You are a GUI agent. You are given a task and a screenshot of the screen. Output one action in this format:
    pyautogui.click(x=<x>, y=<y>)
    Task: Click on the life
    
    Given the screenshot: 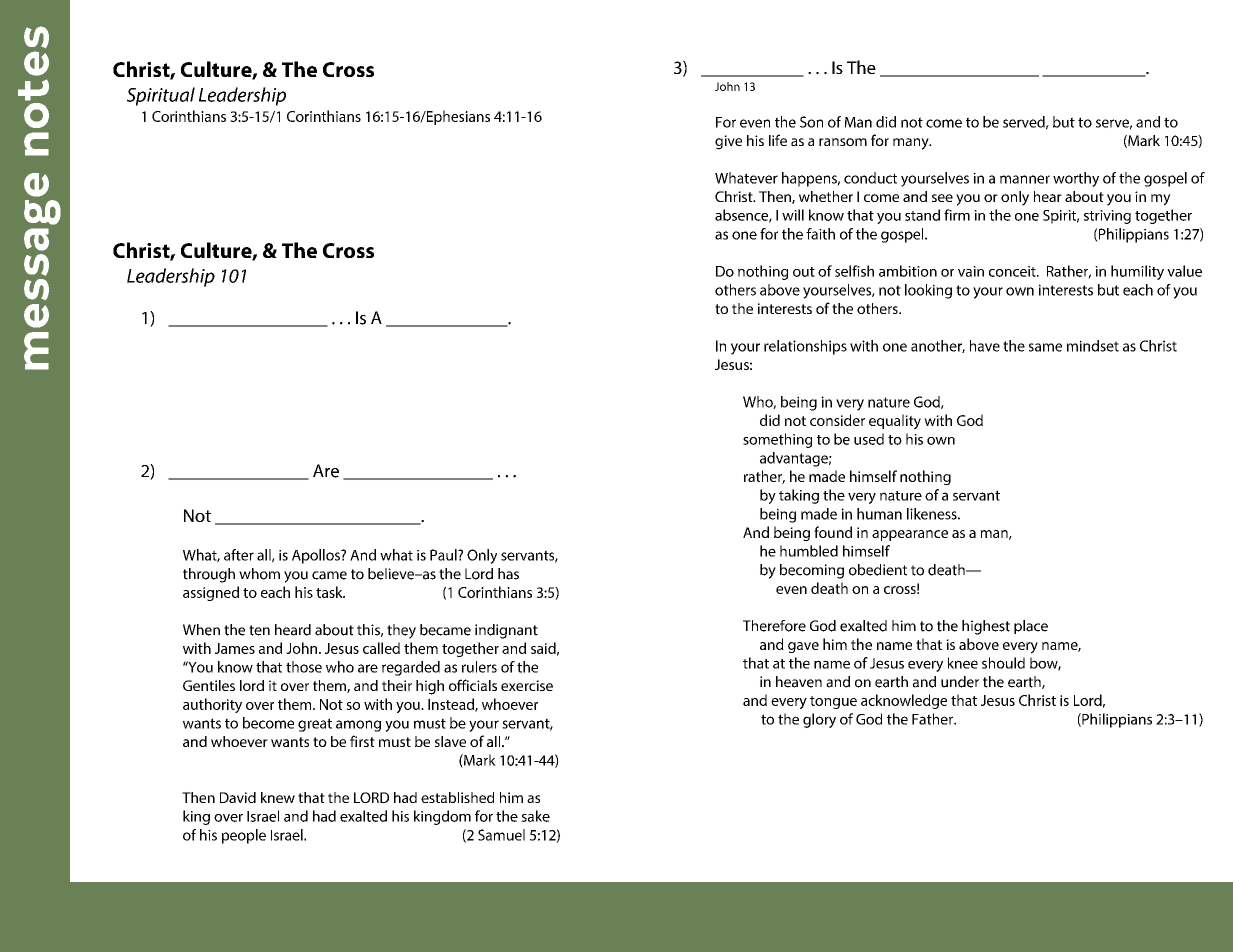 What is the action you would take?
    pyautogui.click(x=778, y=140)
